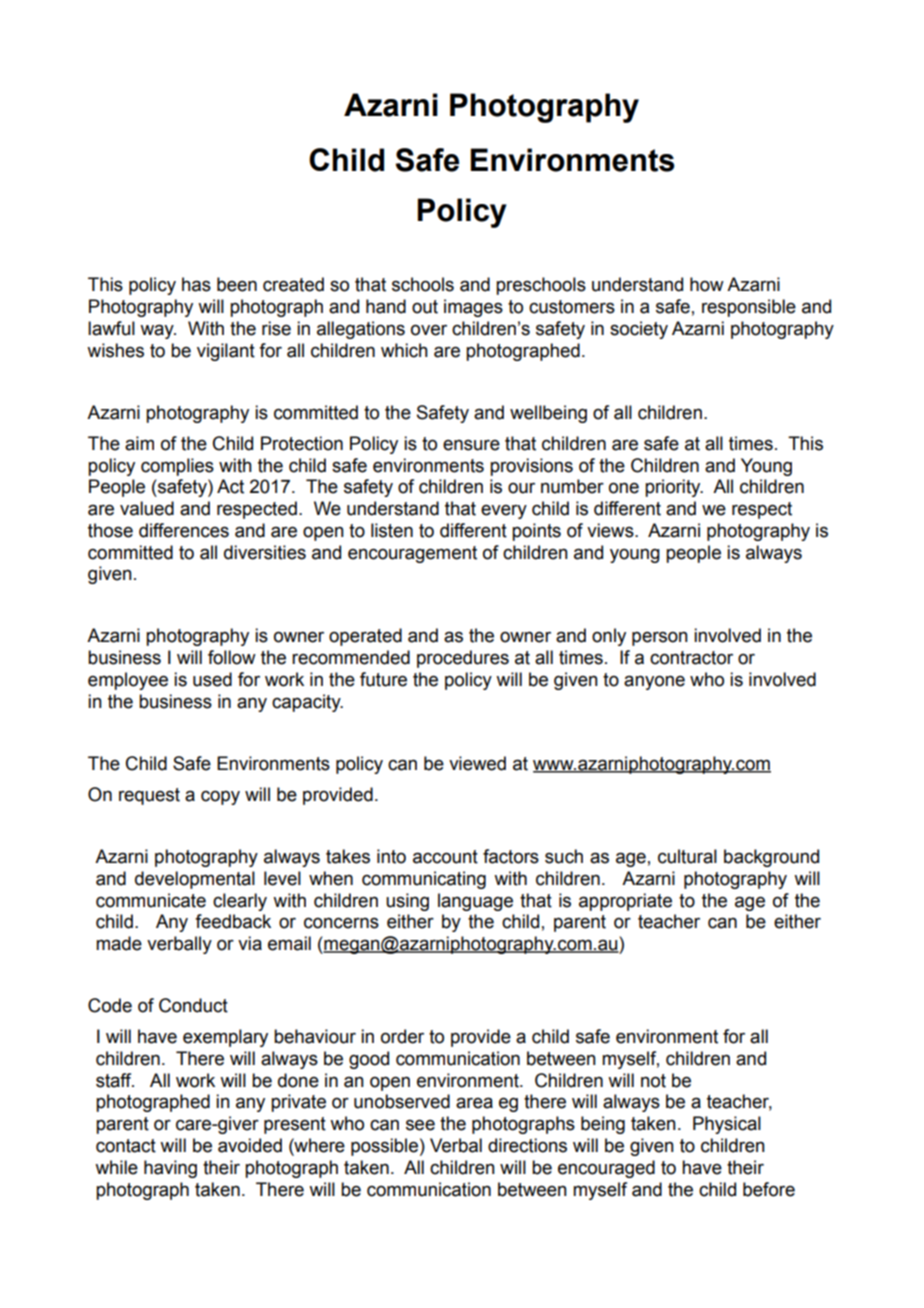 The image size is (924, 1308). I want to click on encouragement, so click(412, 554).
